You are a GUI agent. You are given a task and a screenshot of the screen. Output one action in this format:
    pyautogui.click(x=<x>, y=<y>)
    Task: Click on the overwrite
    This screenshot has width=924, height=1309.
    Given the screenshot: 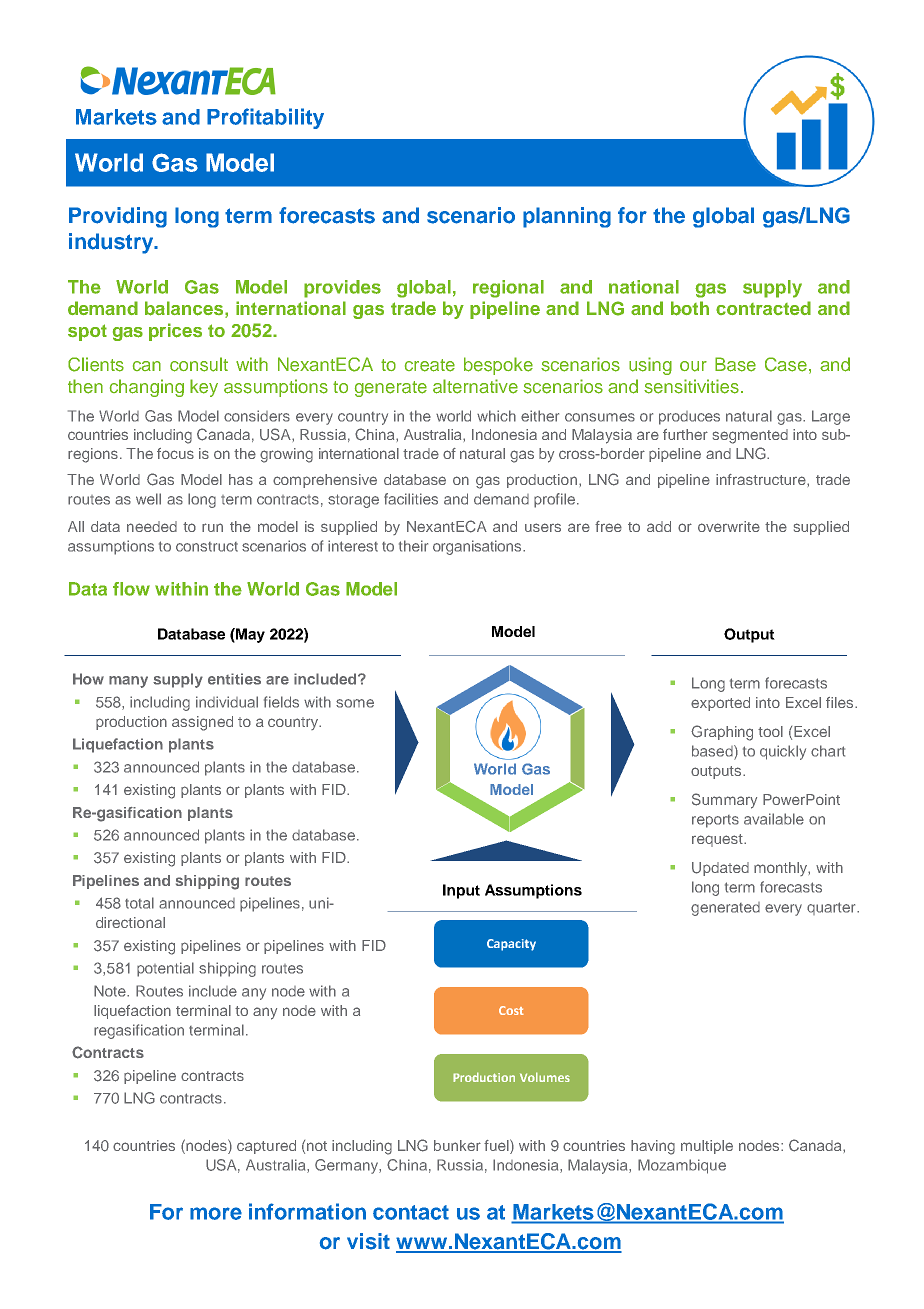 What is the action you would take?
    pyautogui.click(x=729, y=526)
